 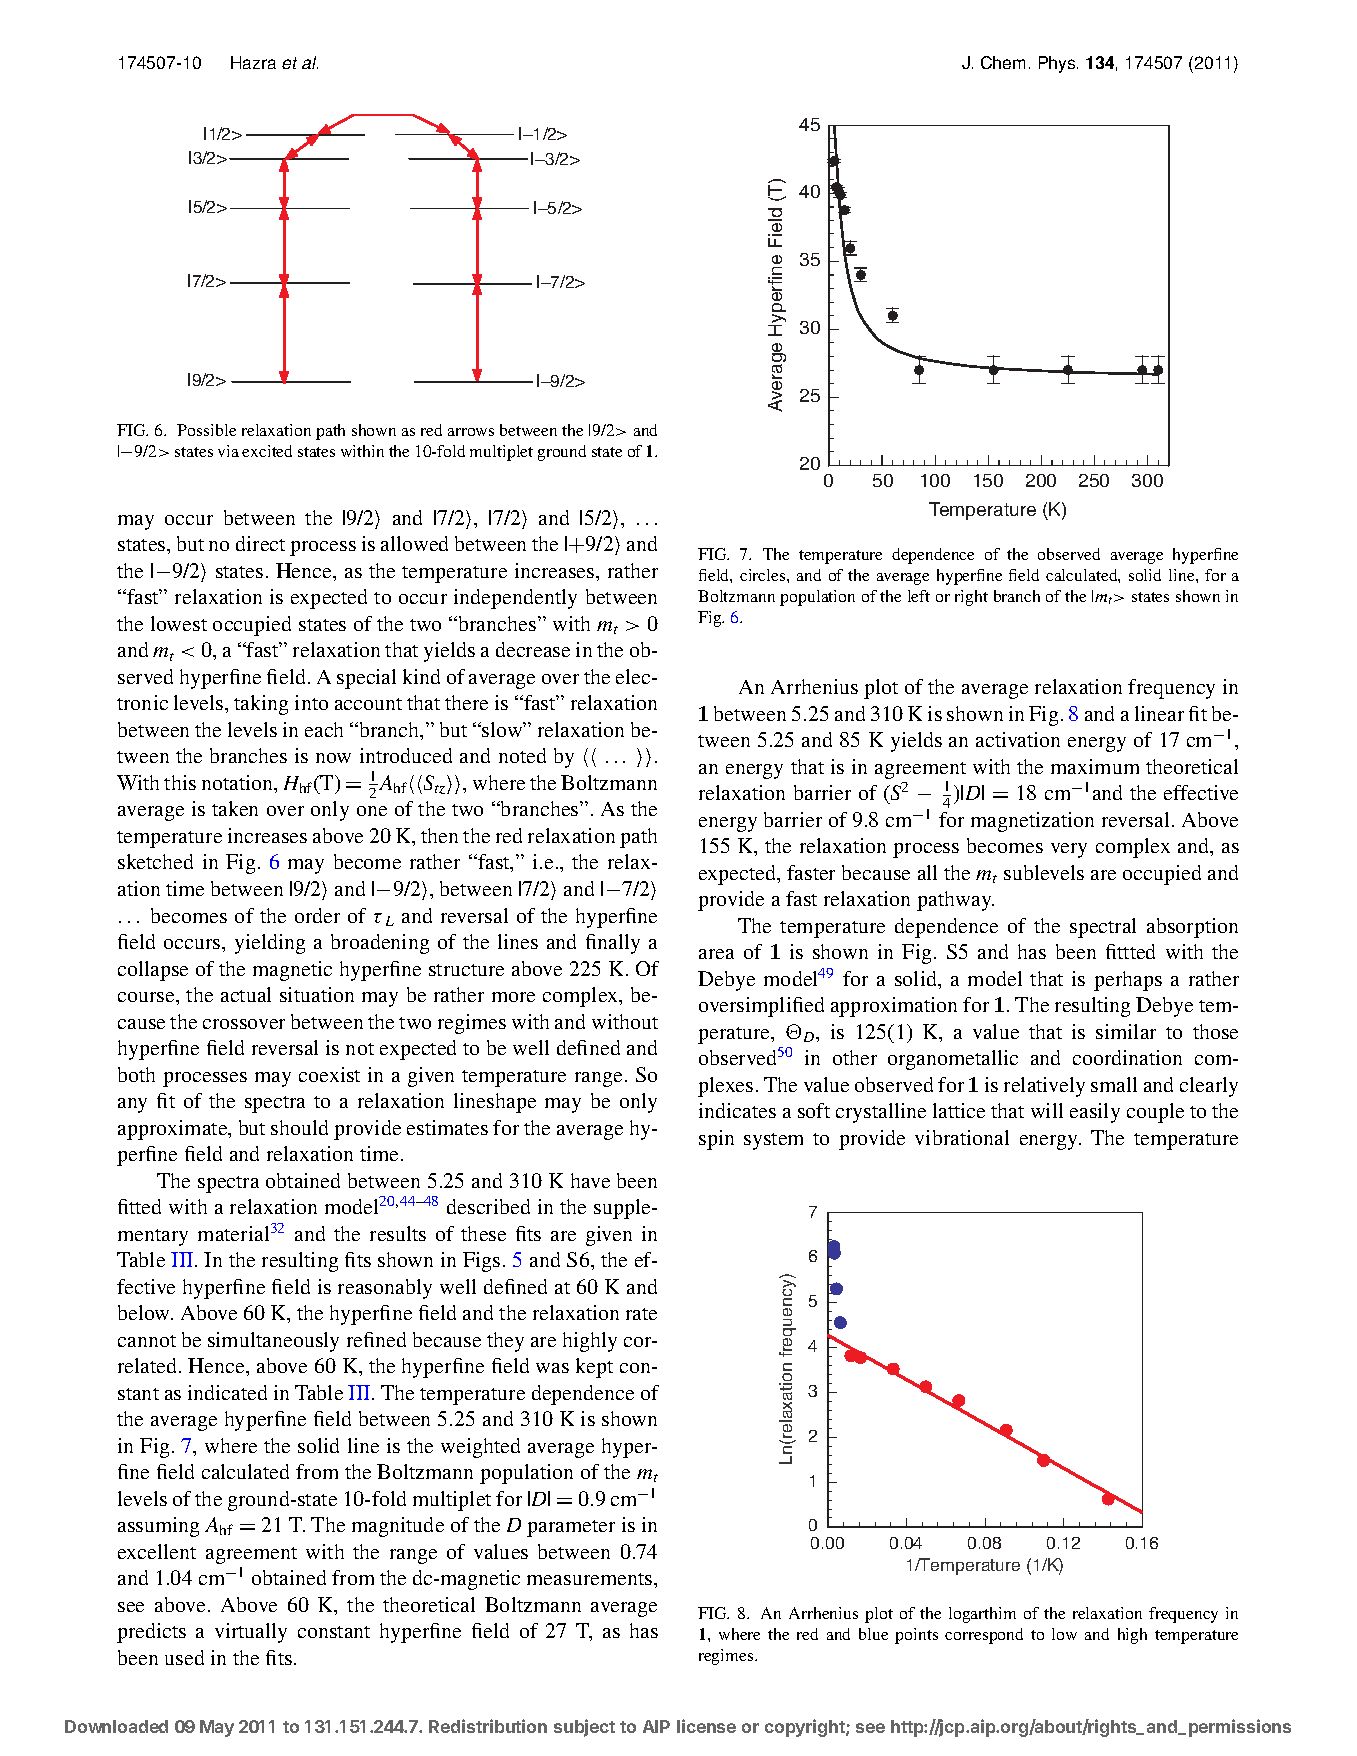 I want to click on indicates, so click(x=737, y=1110).
